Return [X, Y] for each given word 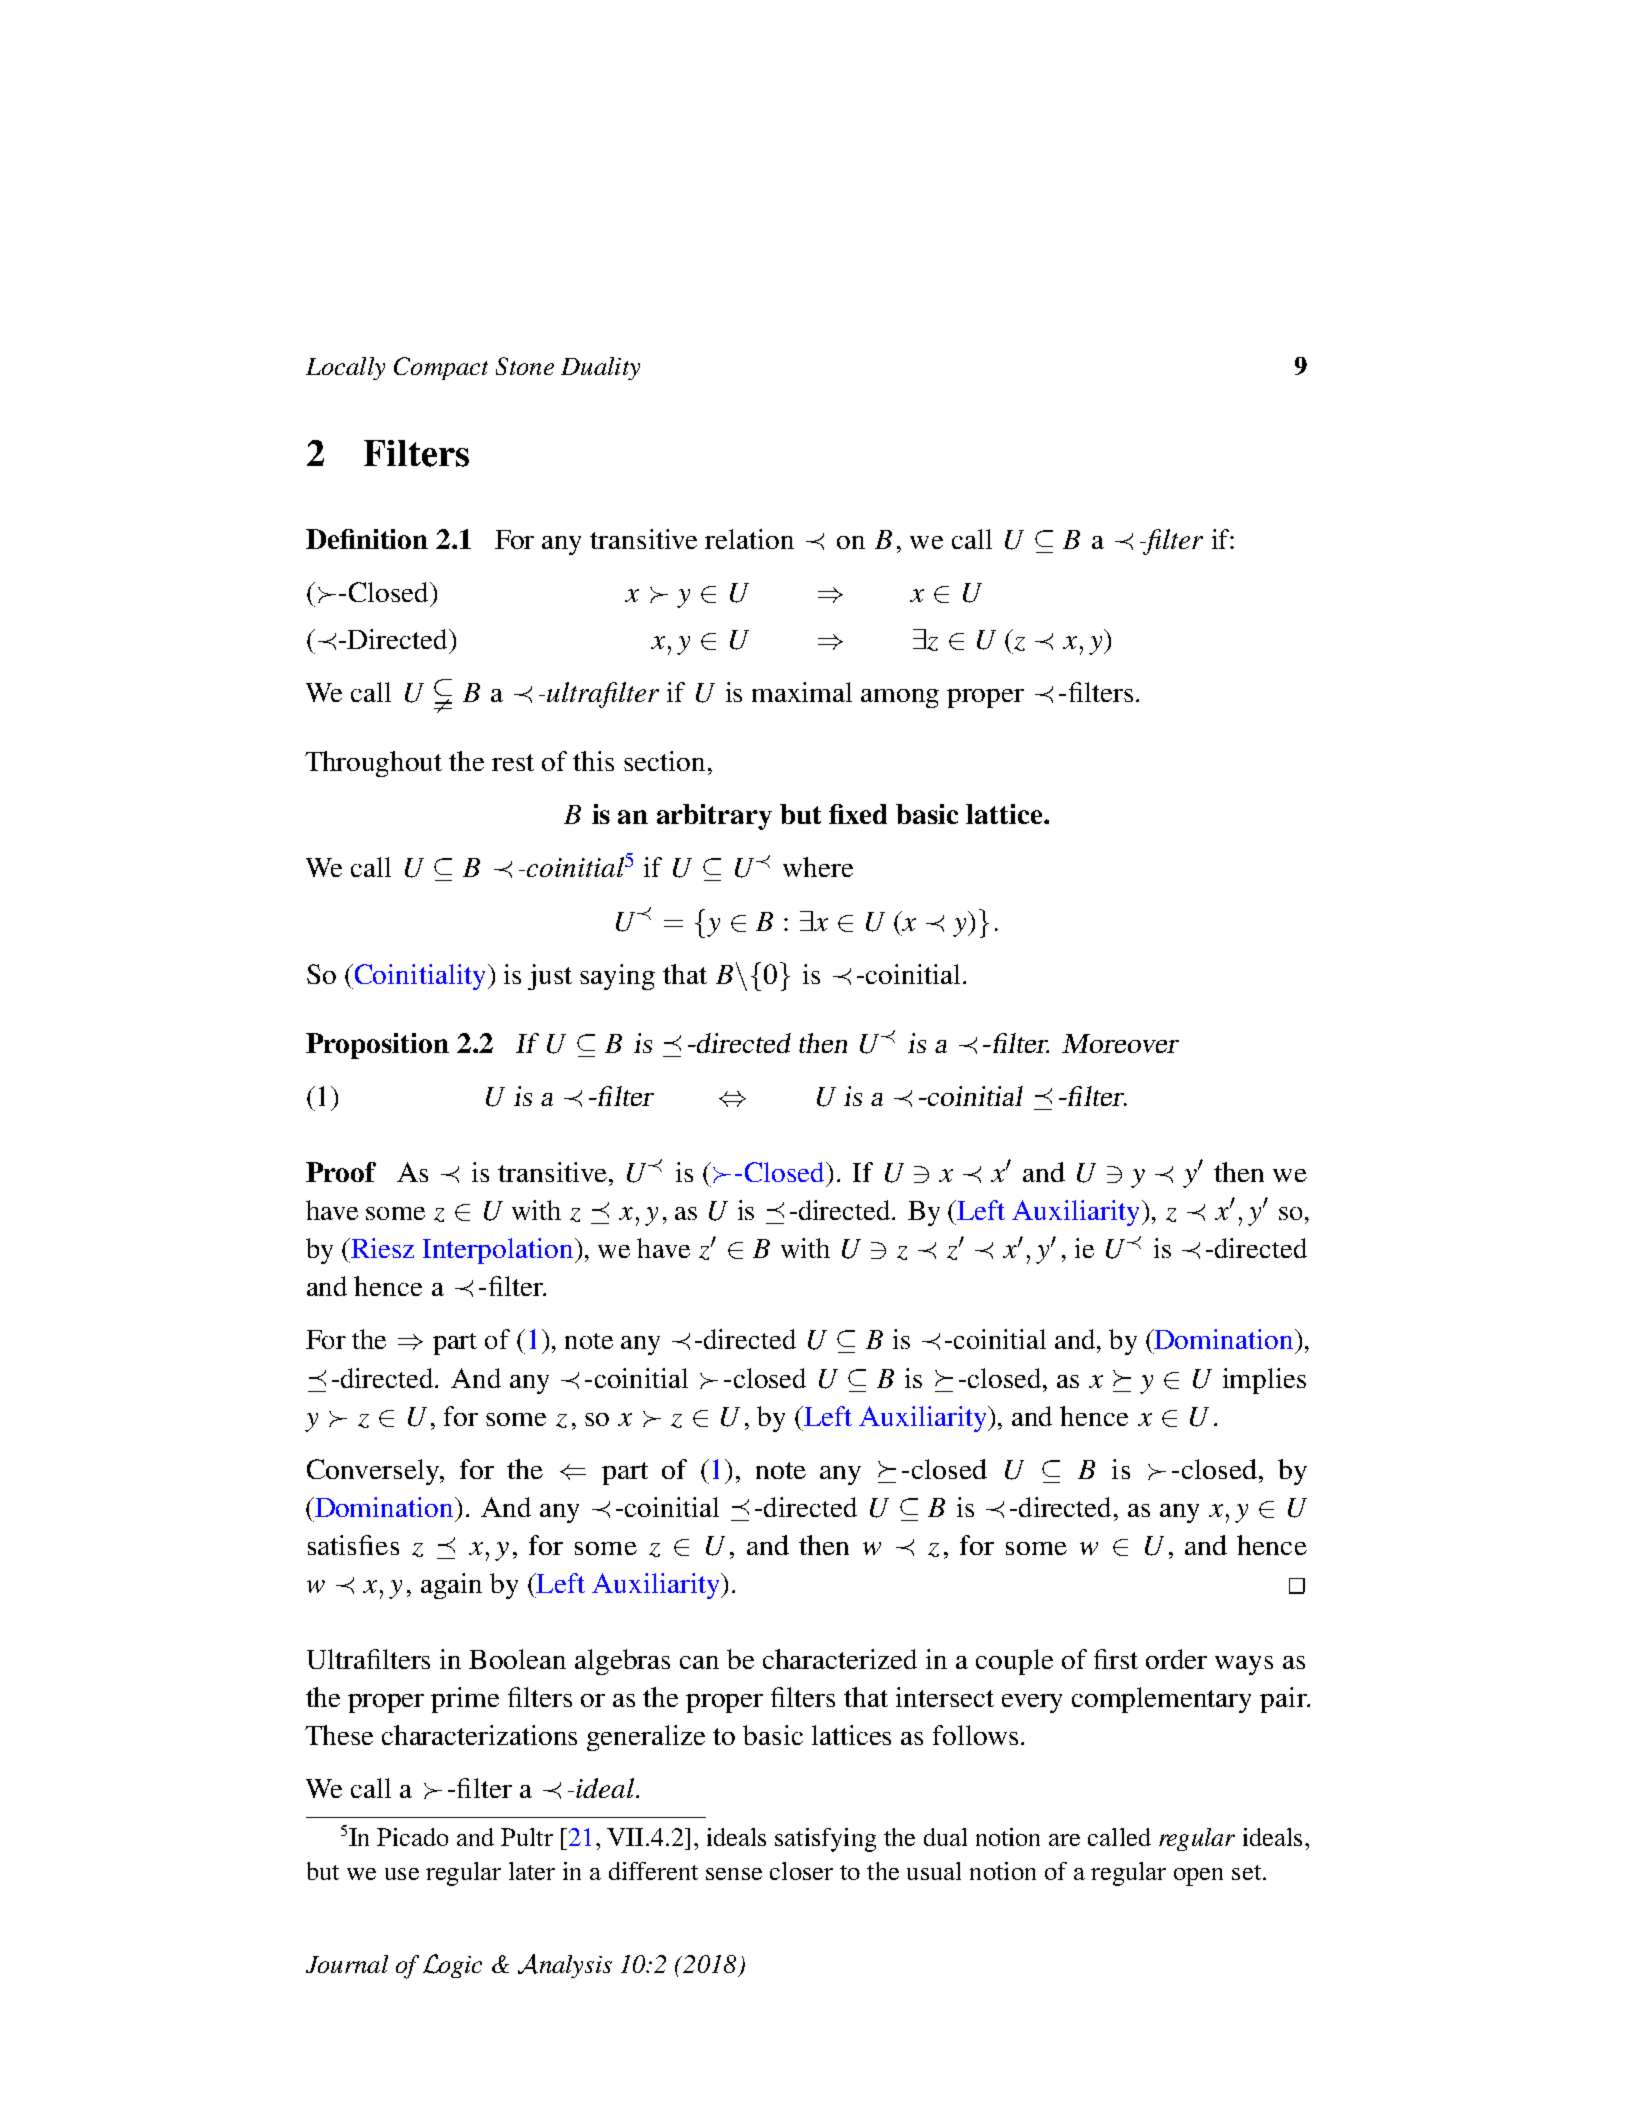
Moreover [1120, 1043]
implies [1264, 1381]
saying [617, 977]
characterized [840, 1659]
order [1176, 1659]
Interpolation [499, 1251]
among [900, 698]
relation [749, 539]
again [451, 1586]
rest [513, 762]
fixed [858, 814]
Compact [441, 368]
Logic [452, 1966]
